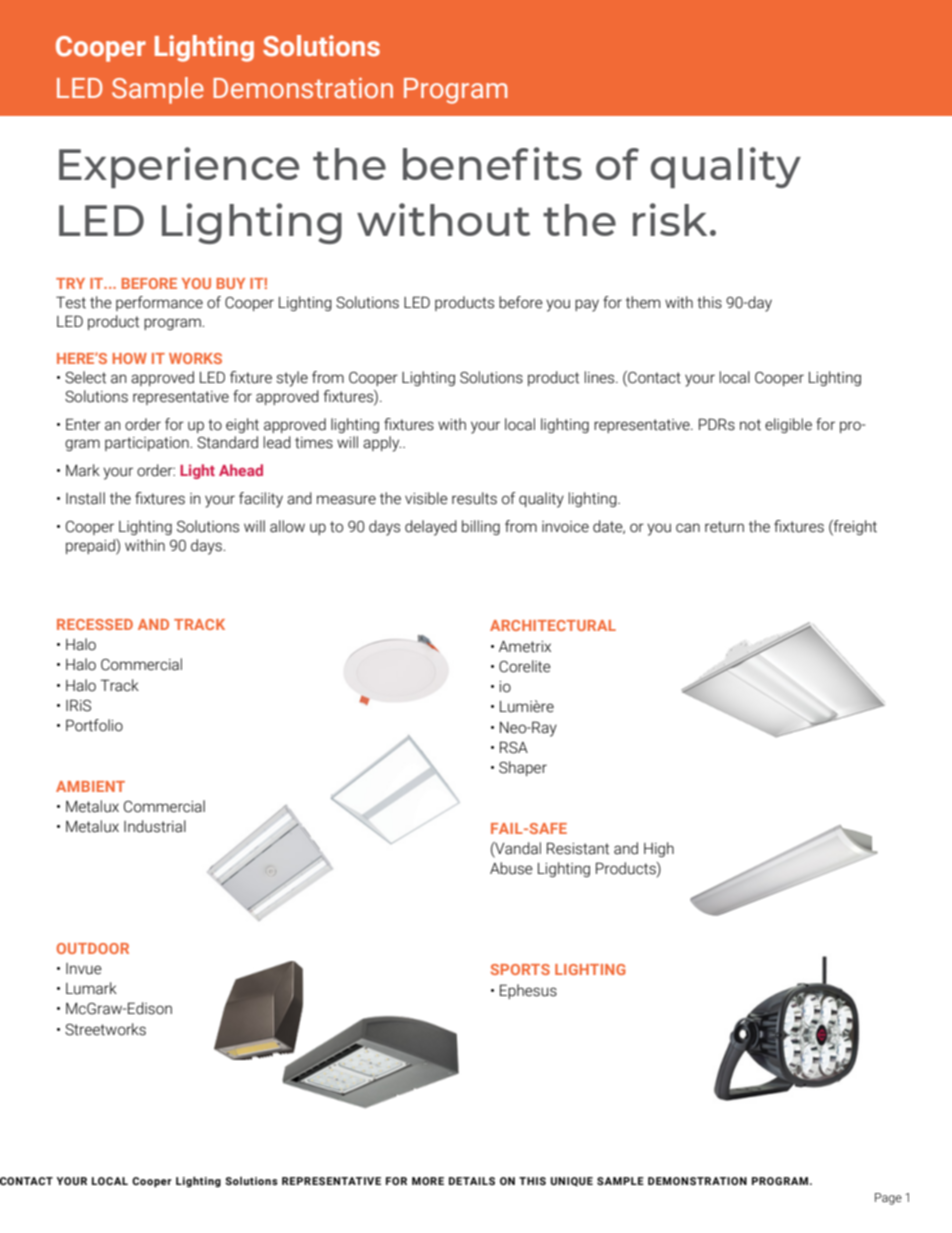 This page has height=1233, width=952. I want to click on eligible, so click(788, 425).
